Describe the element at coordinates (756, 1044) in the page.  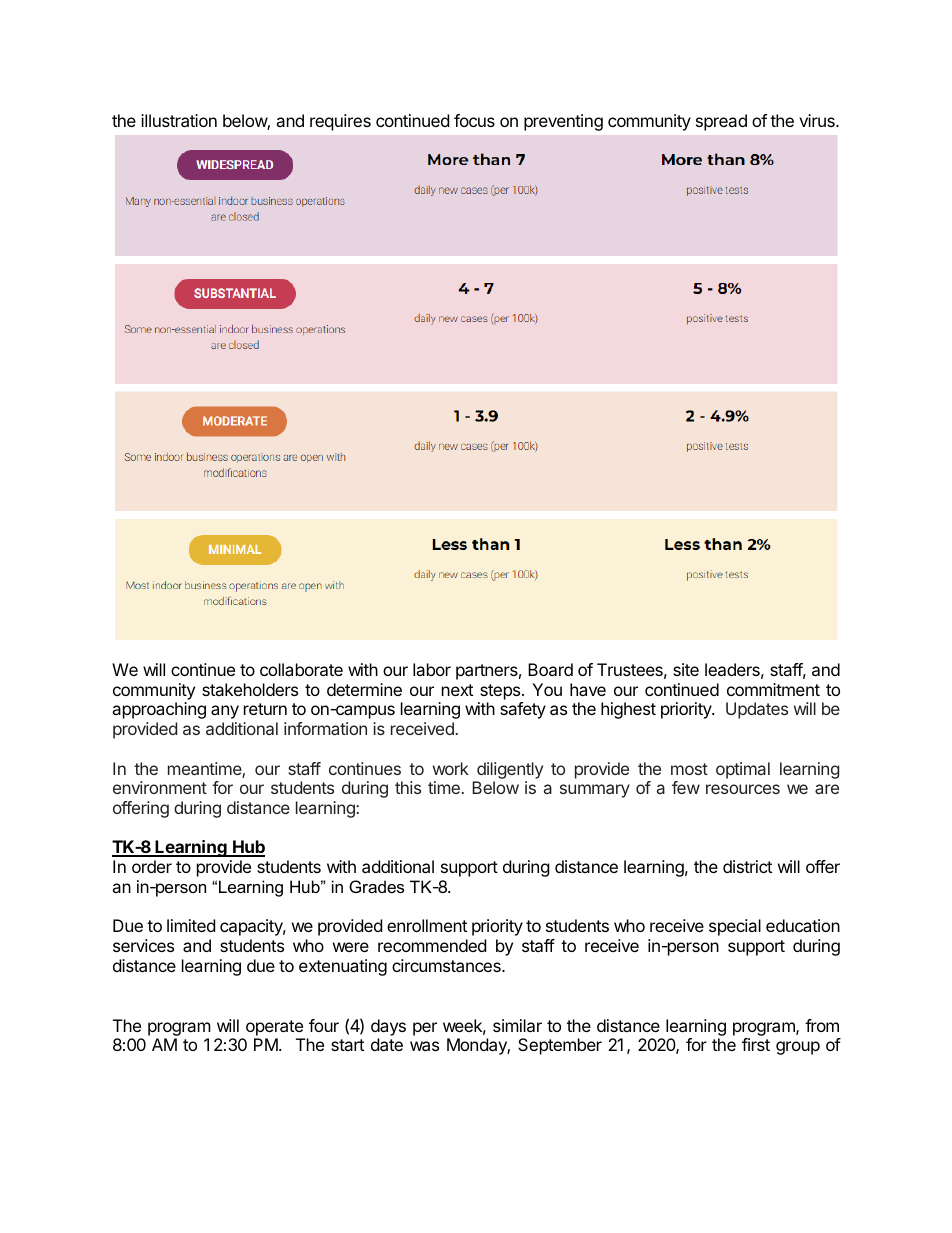
I see `first` at that location.
